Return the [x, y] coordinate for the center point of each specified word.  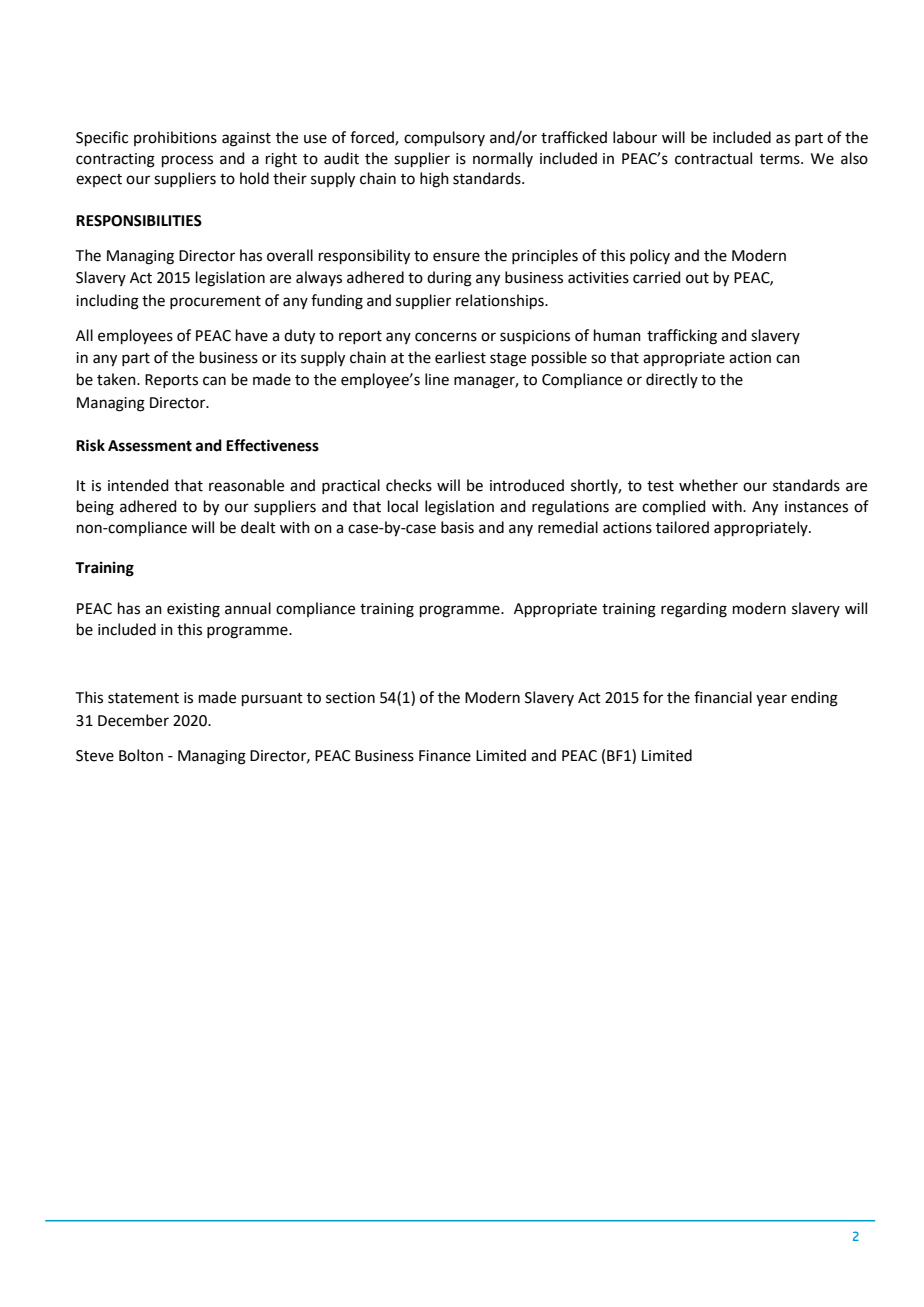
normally [503, 159]
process [187, 161]
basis [457, 527]
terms [781, 159]
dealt [258, 527]
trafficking [682, 337]
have [252, 335]
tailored [682, 527]
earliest [460, 357]
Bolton [141, 755]
